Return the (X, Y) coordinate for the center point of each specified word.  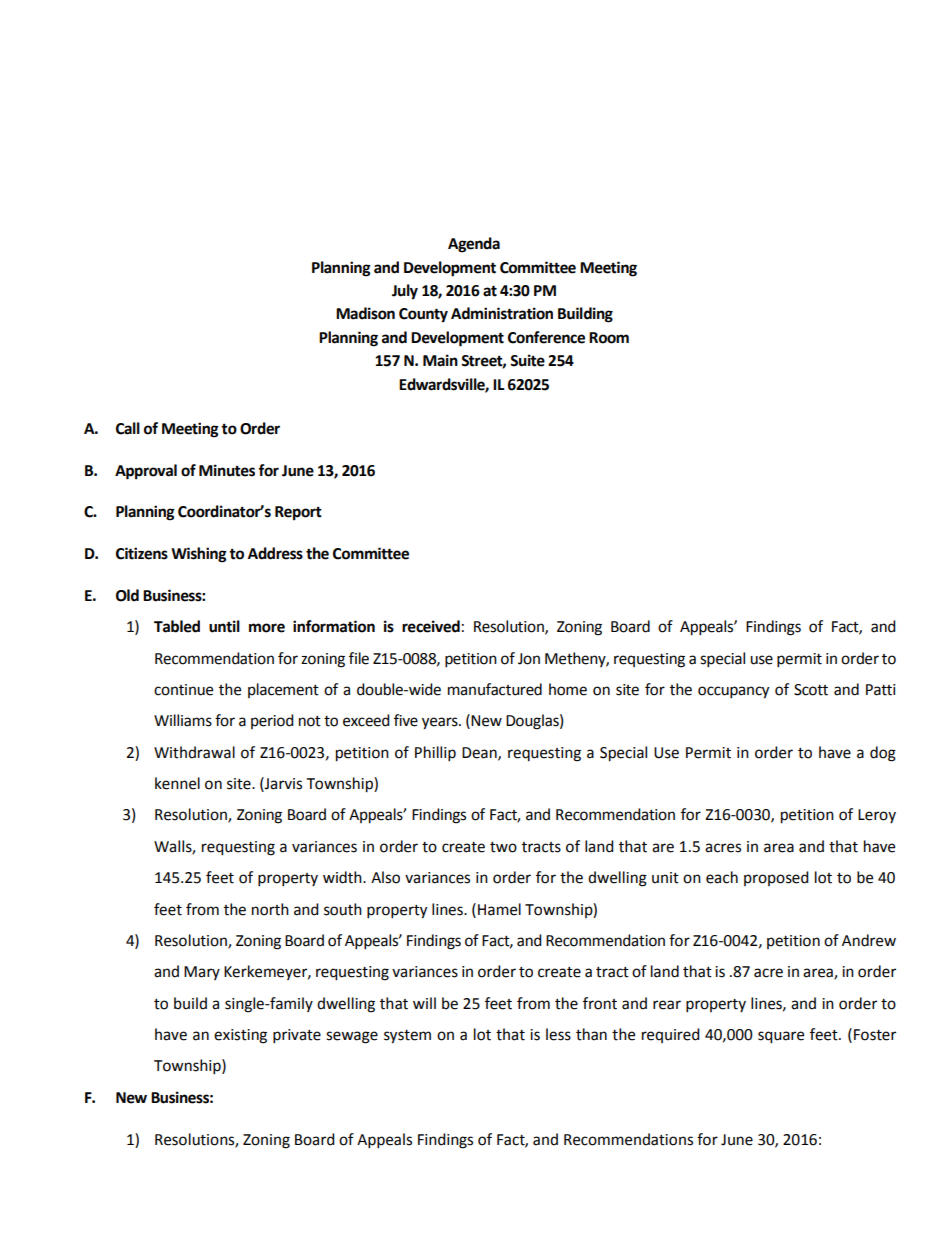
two (503, 847)
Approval (146, 472)
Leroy (877, 816)
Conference (546, 337)
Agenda (474, 245)
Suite (527, 360)
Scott (811, 690)
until (224, 626)
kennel (177, 783)
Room (609, 338)
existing (240, 1036)
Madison (365, 313)
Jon (529, 659)
